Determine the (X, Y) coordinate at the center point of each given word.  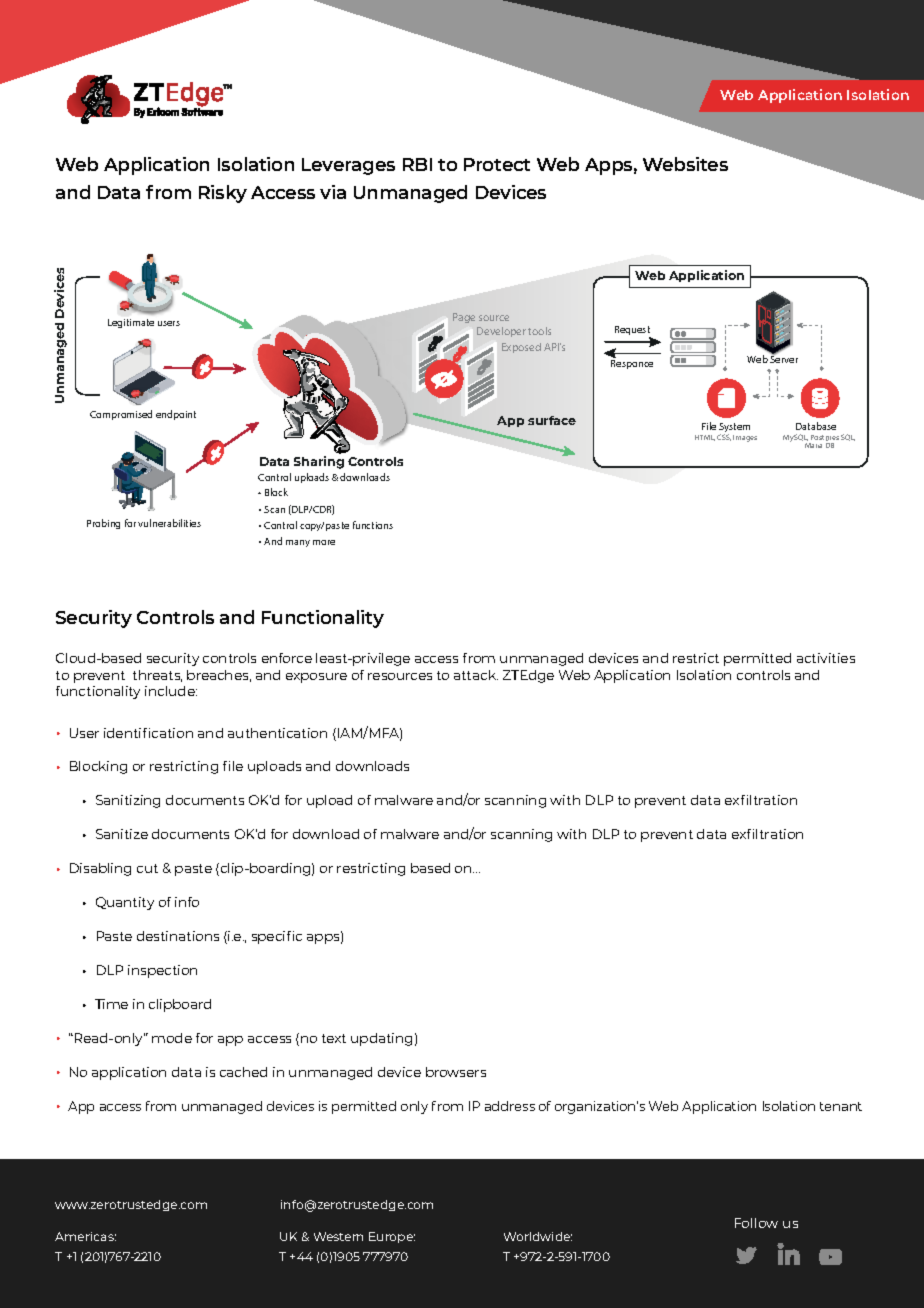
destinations (178, 936)
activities (826, 658)
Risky (223, 194)
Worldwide (538, 1236)
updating (381, 1039)
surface (552, 420)
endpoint (176, 415)
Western (338, 1236)
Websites (685, 164)
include (171, 691)
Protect (497, 164)
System (734, 429)
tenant (841, 1106)
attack (476, 675)
